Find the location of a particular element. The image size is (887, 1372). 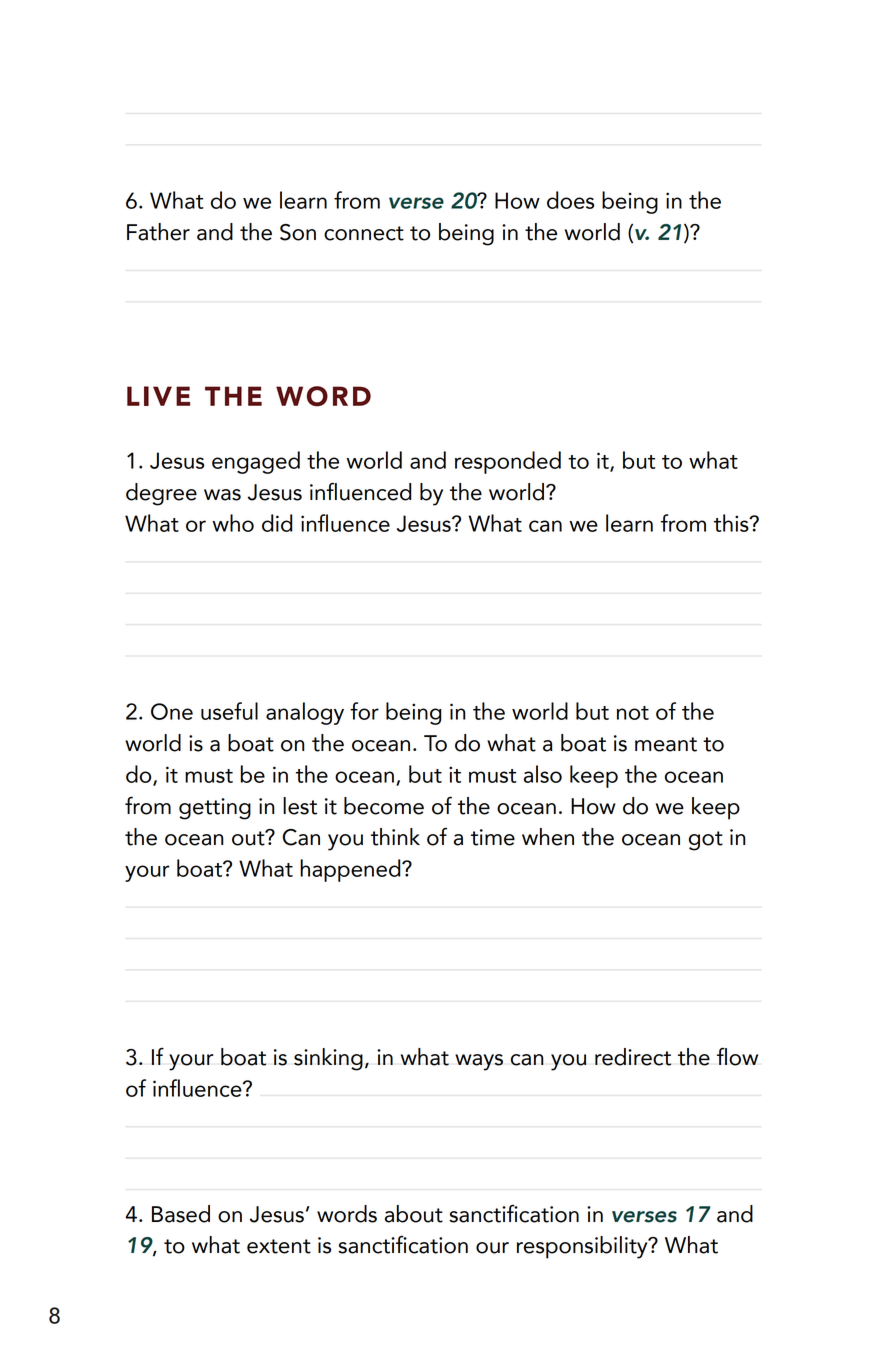

Father is located at coordinates (158, 232).
